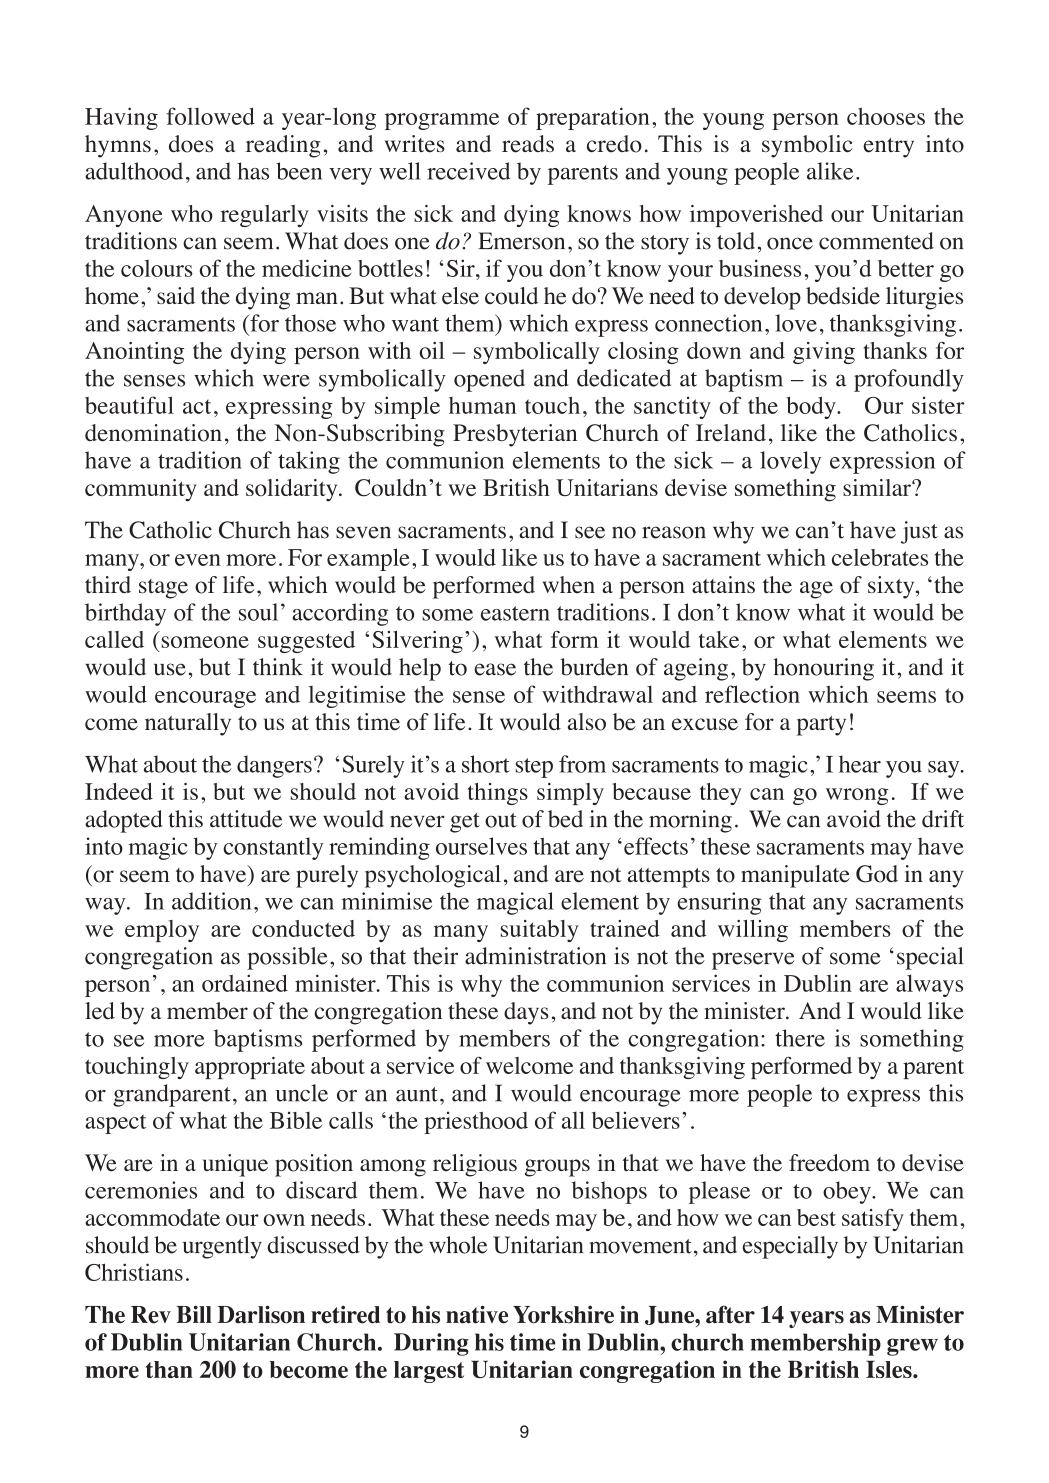 Image resolution: width=1049 pixels, height=1483 pixels. I want to click on followed, so click(210, 116).
